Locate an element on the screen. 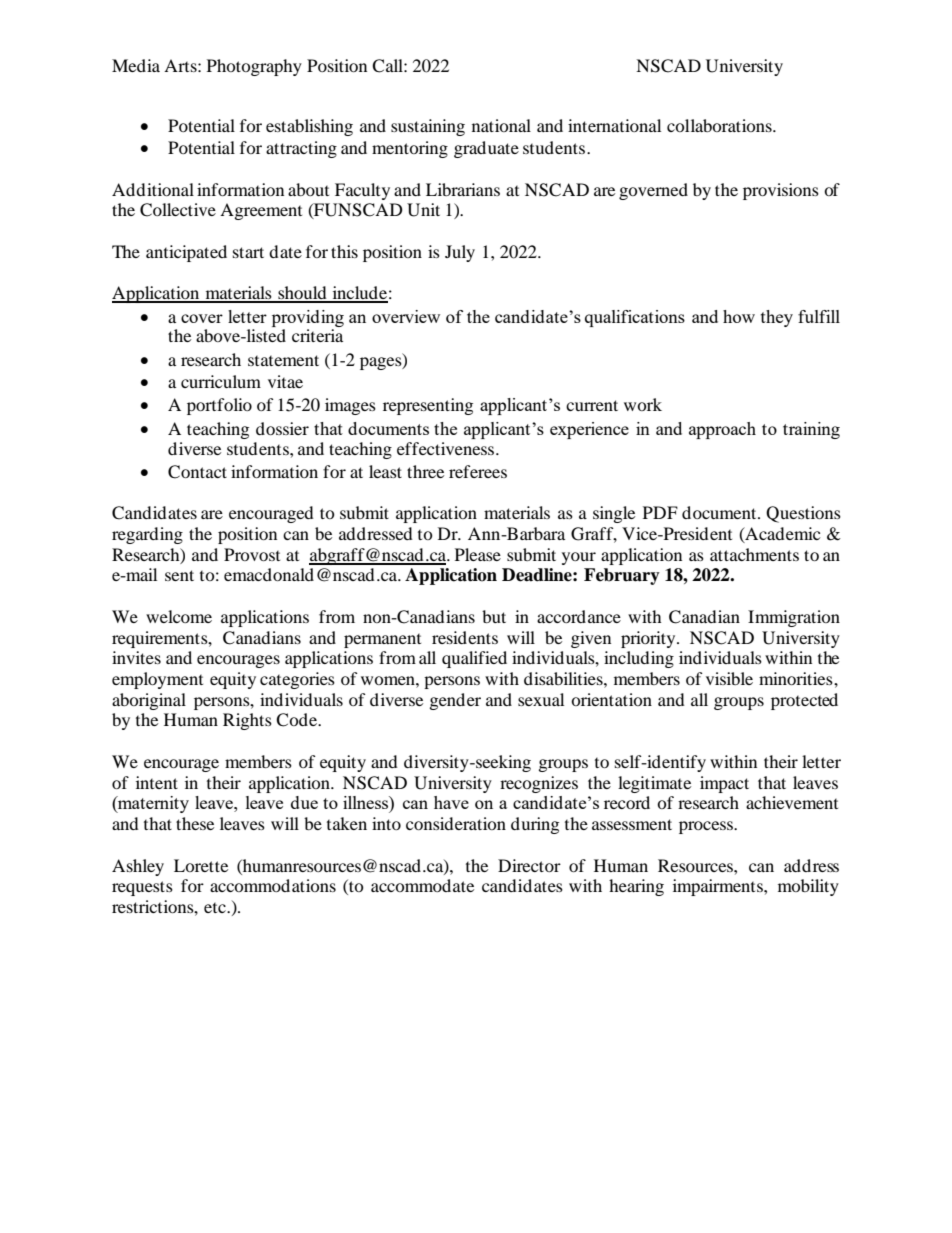 Image resolution: width=952 pixels, height=1233 pixels. employment is located at coordinates (157, 680).
